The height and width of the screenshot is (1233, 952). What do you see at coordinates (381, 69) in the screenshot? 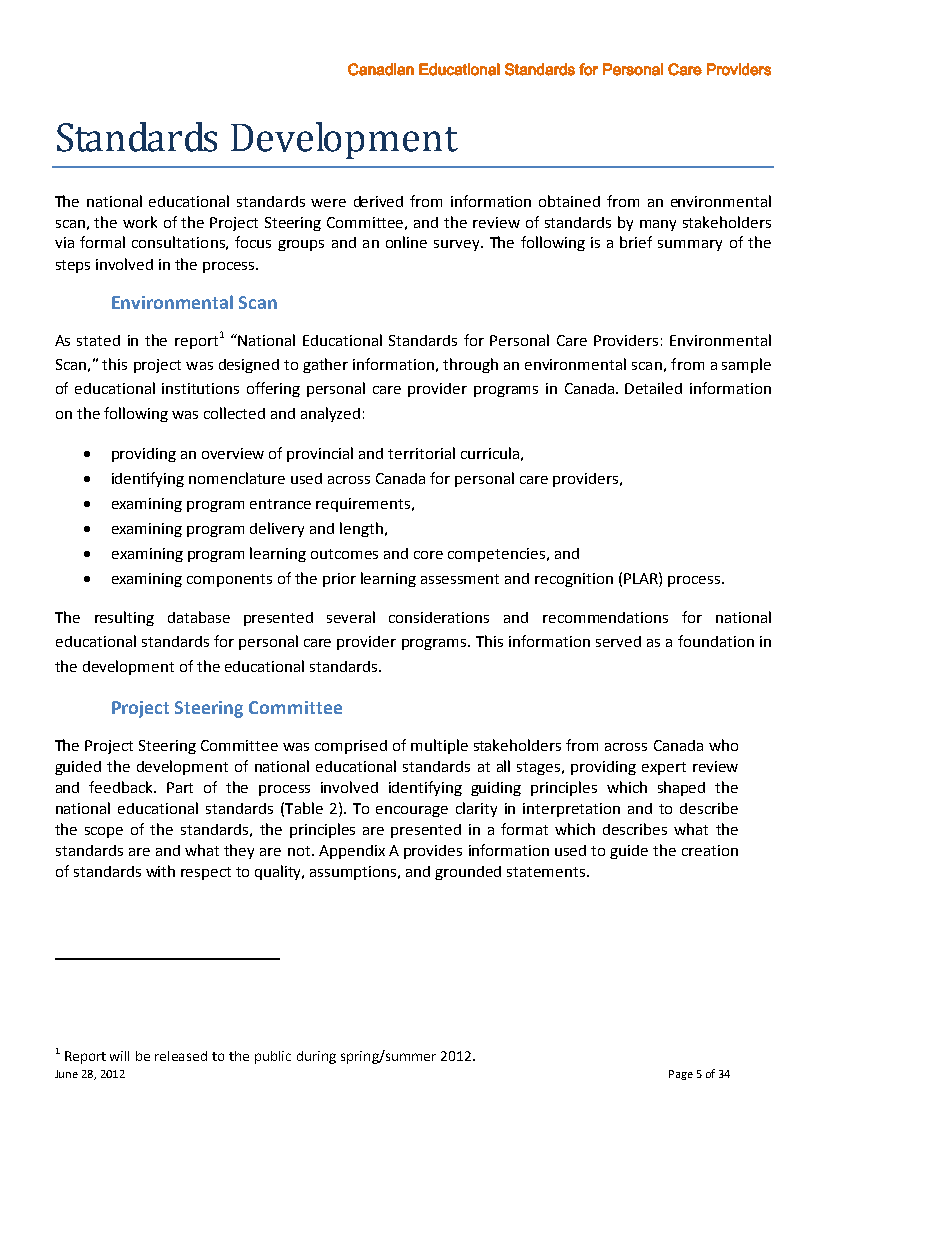
I see `Canadian` at bounding box center [381, 69].
